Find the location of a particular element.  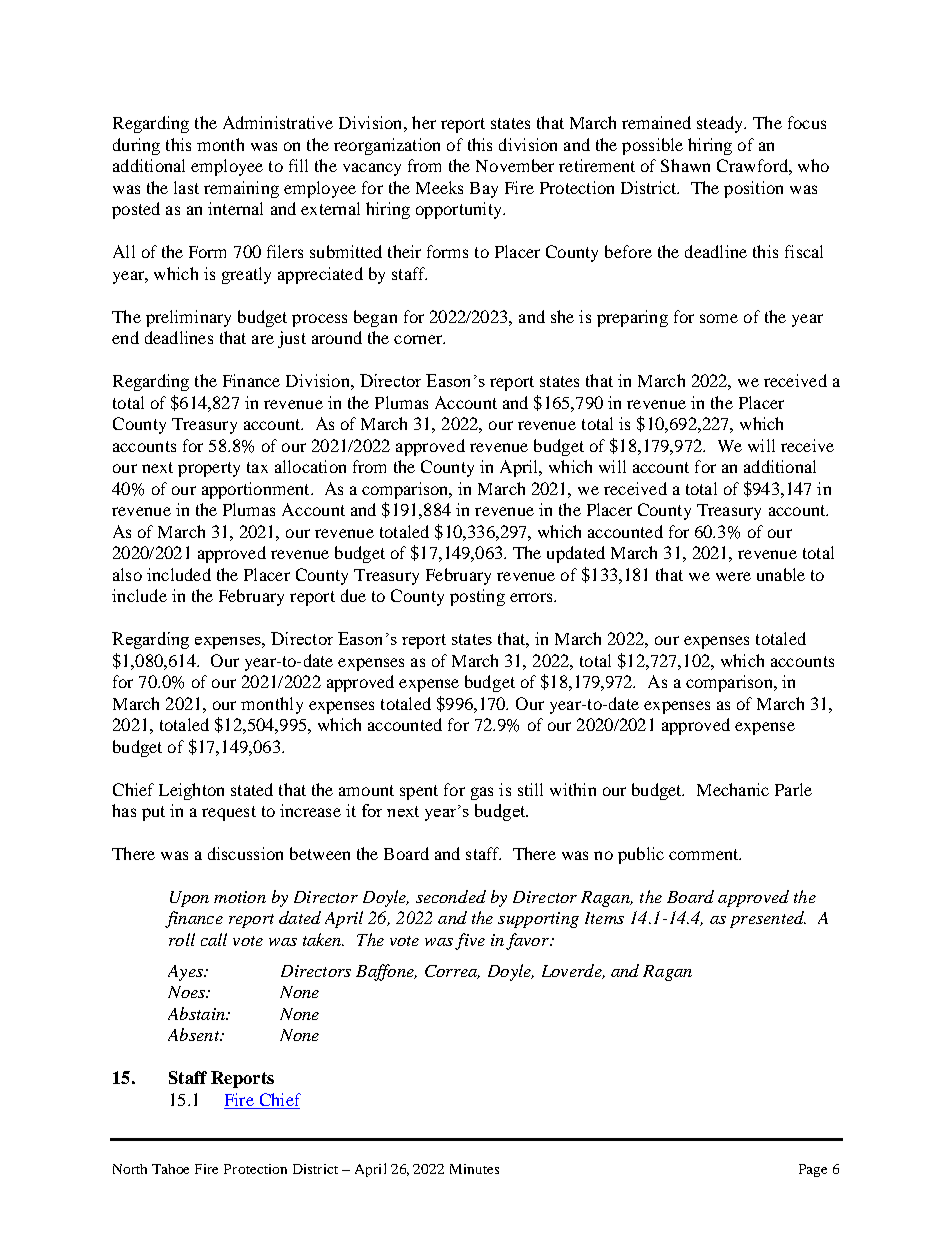

posting is located at coordinates (477, 597).
